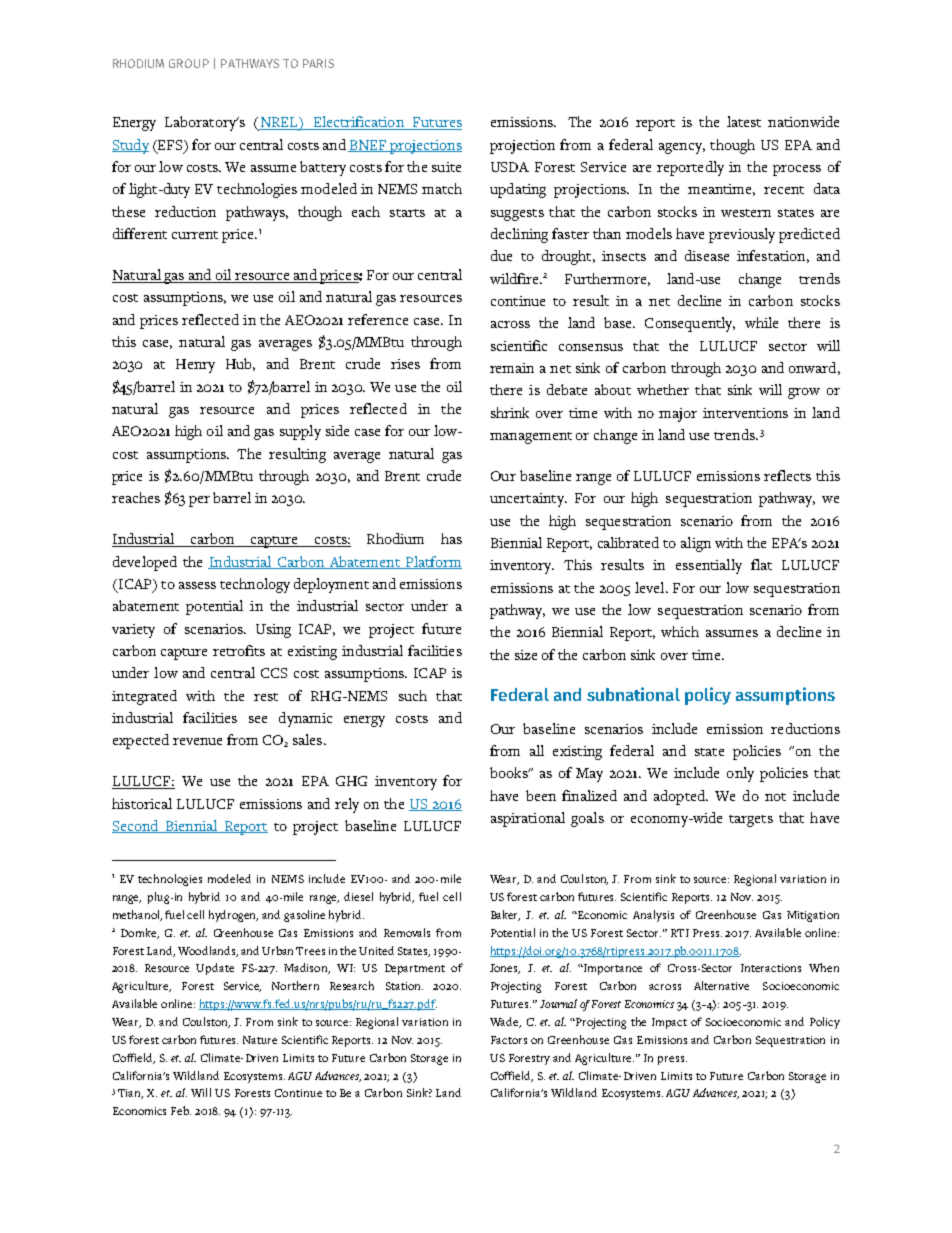 The image size is (952, 1233). Describe the element at coordinates (446, 167) in the screenshot. I see `suite` at that location.
